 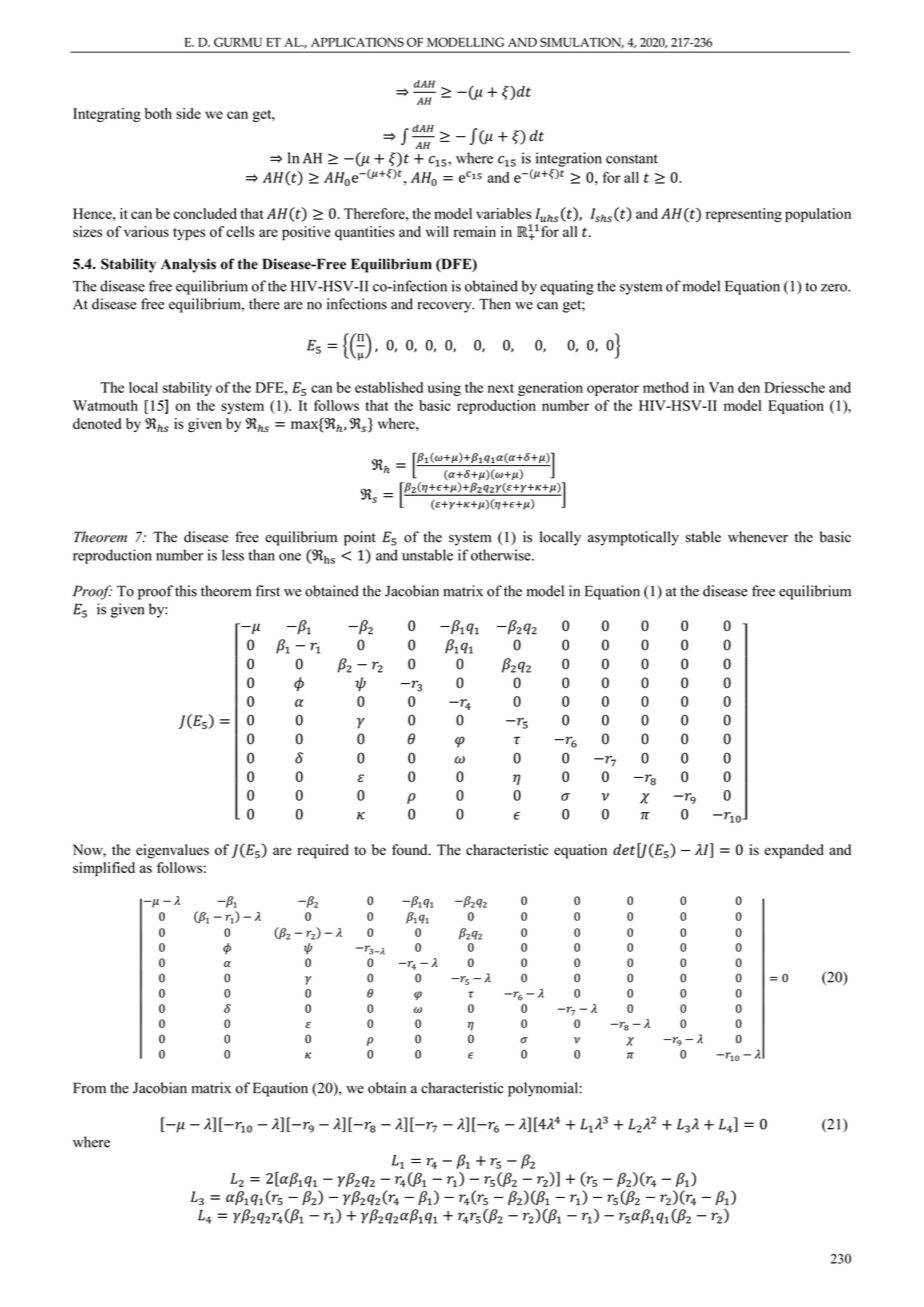 What do you see at coordinates (357, 42) in the page?
I see `APPLICATIONS` at bounding box center [357, 42].
